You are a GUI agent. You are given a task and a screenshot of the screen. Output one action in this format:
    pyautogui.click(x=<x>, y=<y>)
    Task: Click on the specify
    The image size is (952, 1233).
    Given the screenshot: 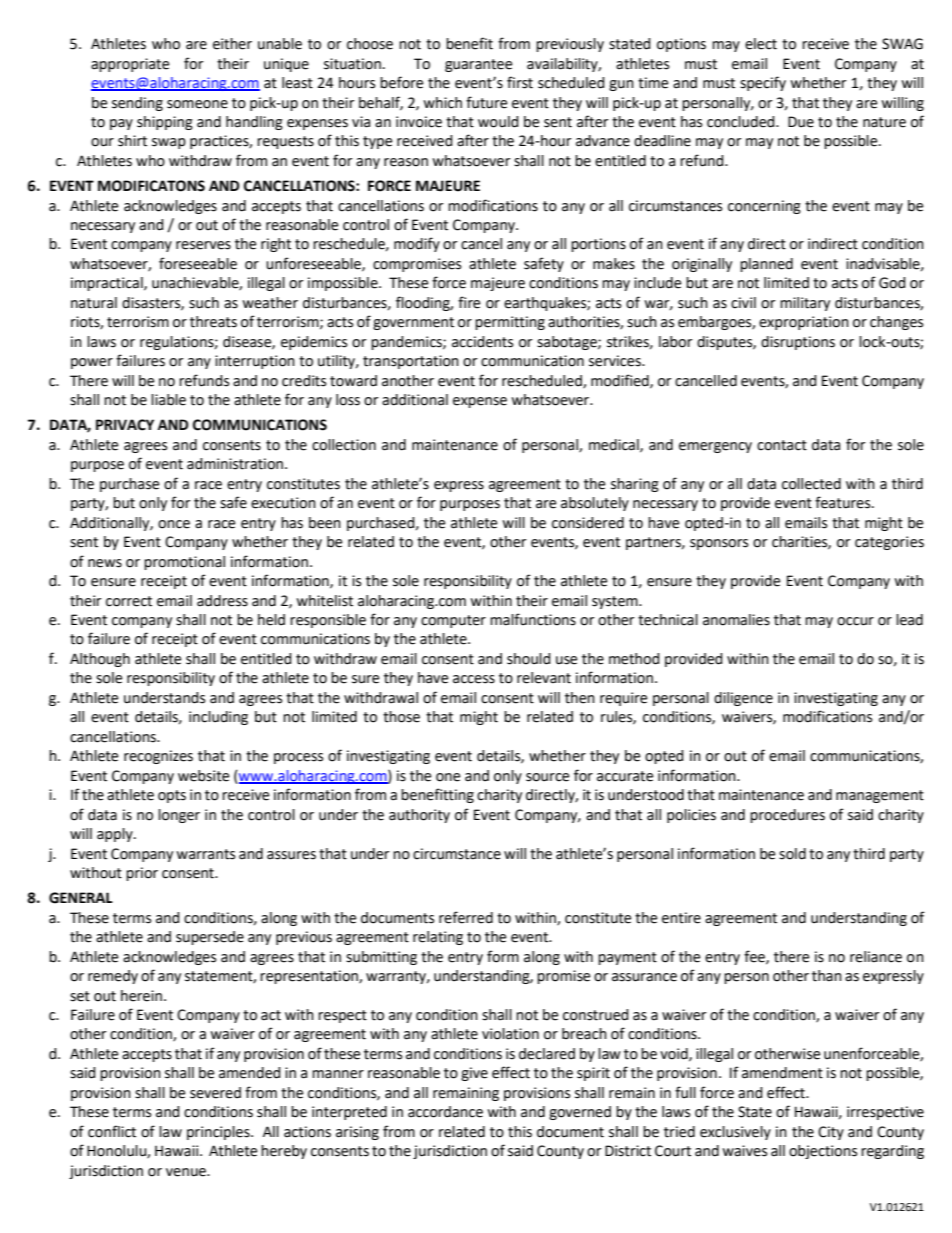 What is the action you would take?
    pyautogui.click(x=763, y=83)
